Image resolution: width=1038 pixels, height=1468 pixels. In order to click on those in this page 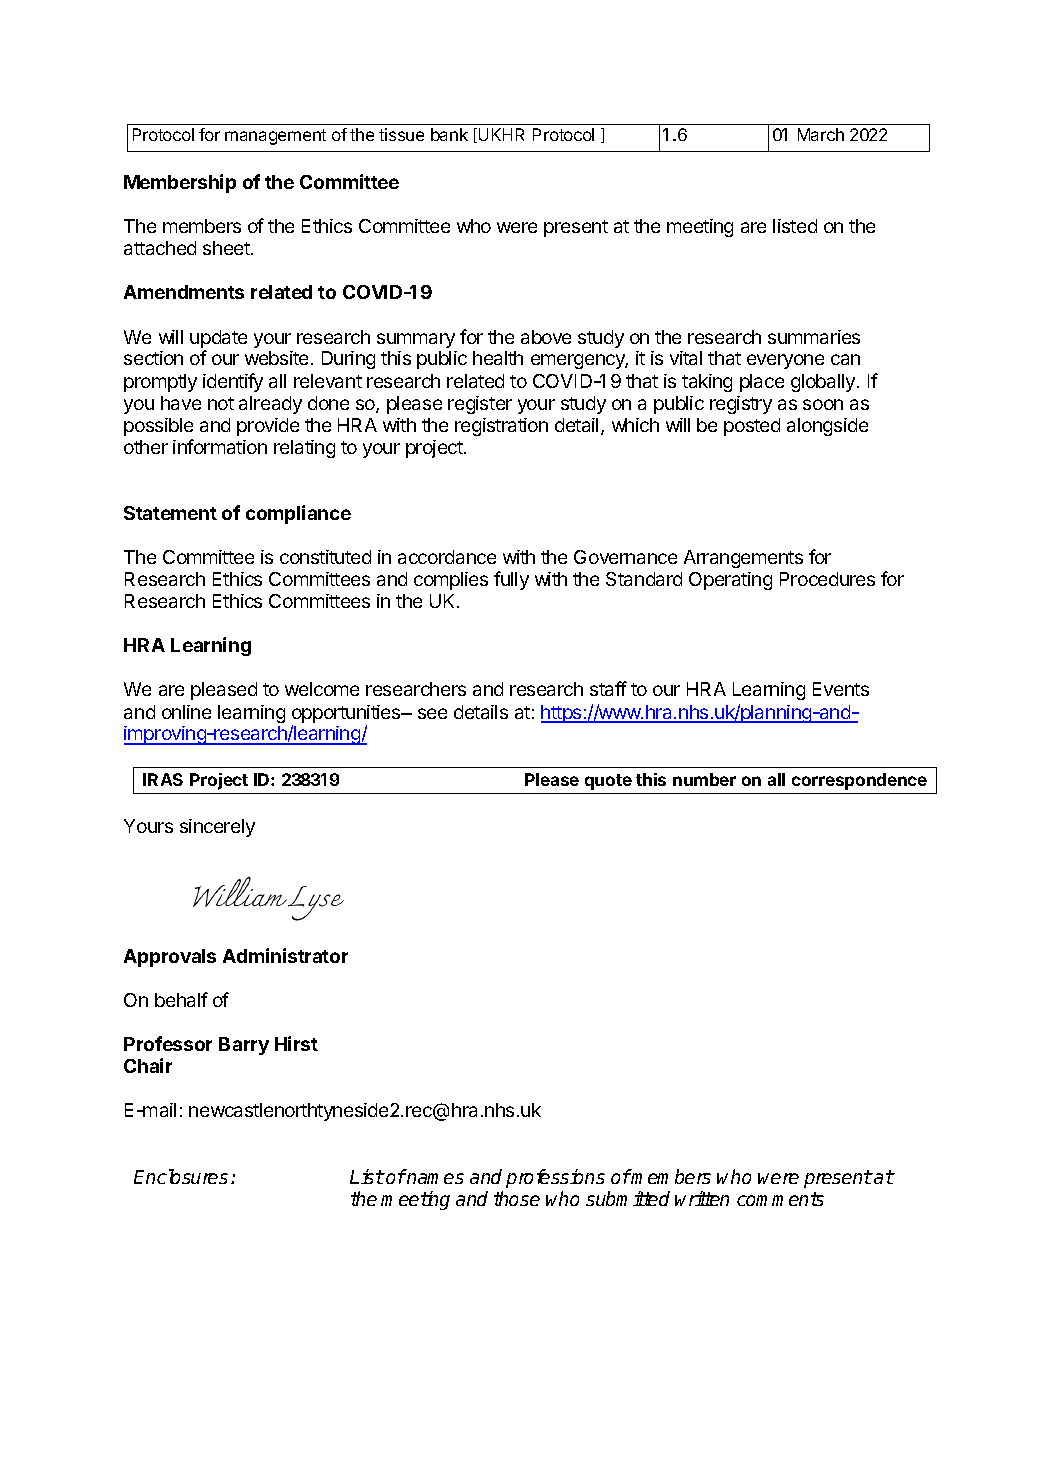, I will do `click(517, 1198)`.
